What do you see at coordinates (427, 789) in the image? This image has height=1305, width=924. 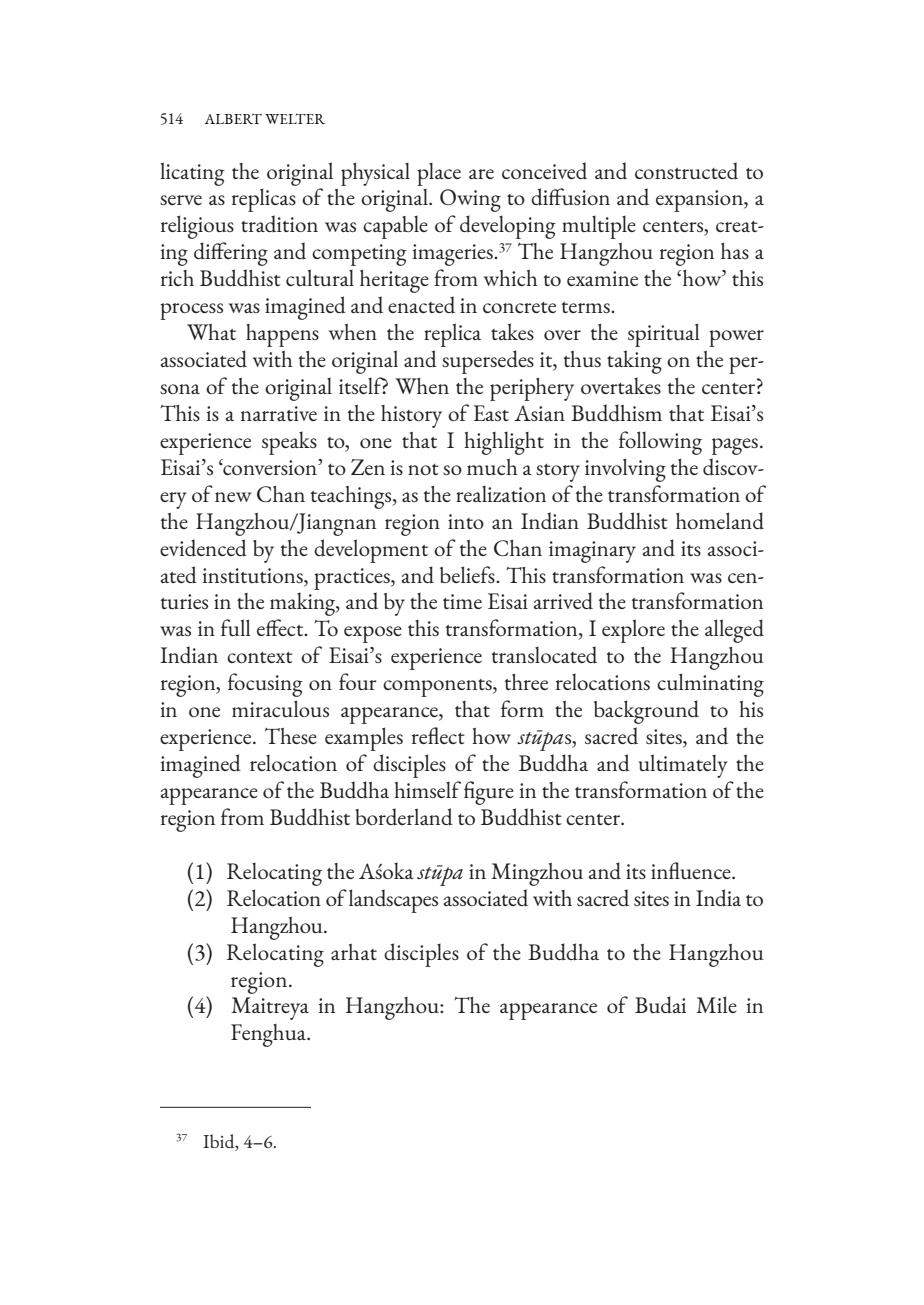 I see `himself` at bounding box center [427, 789].
